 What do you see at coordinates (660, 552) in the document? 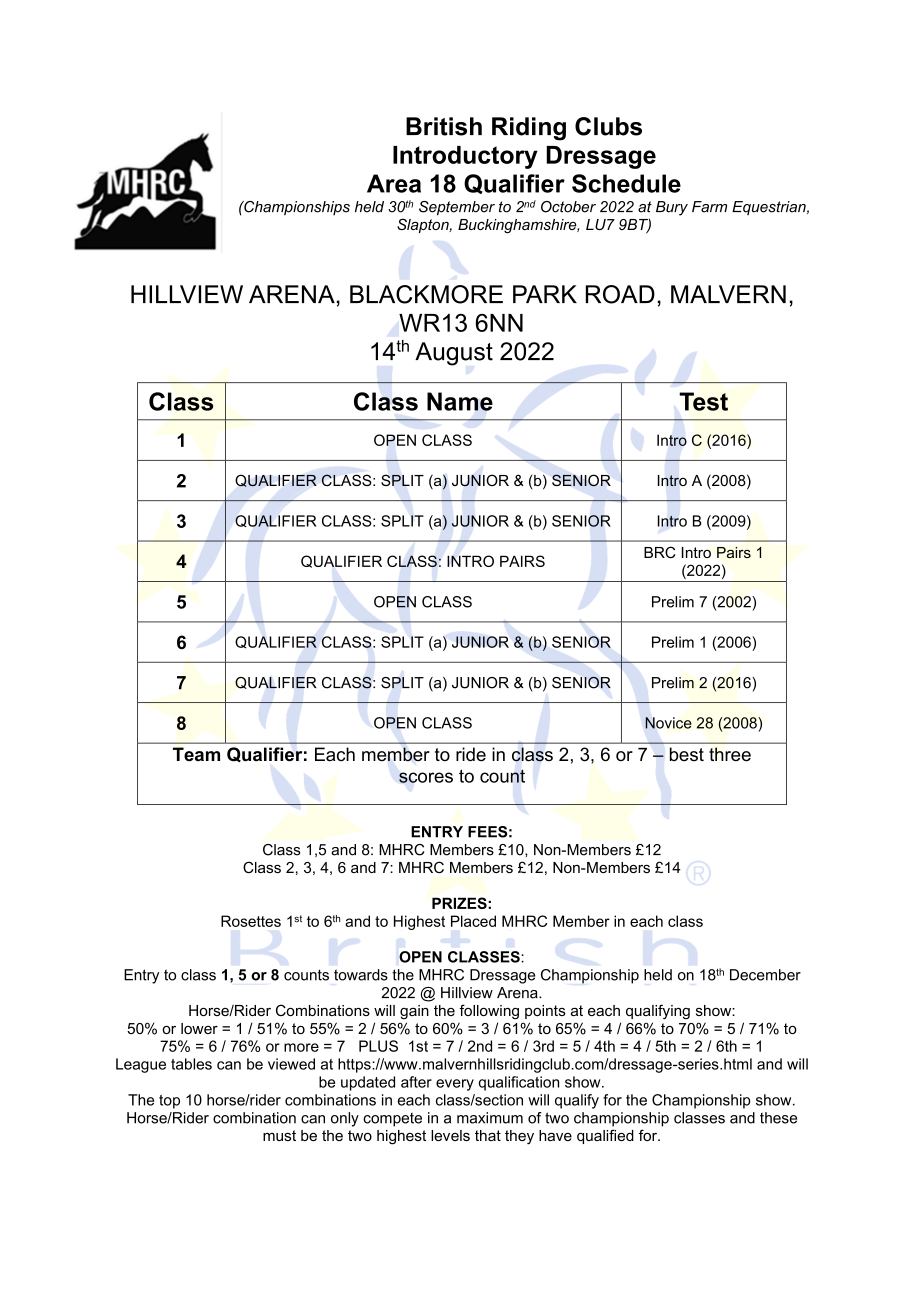
I see `BRC` at bounding box center [660, 552].
